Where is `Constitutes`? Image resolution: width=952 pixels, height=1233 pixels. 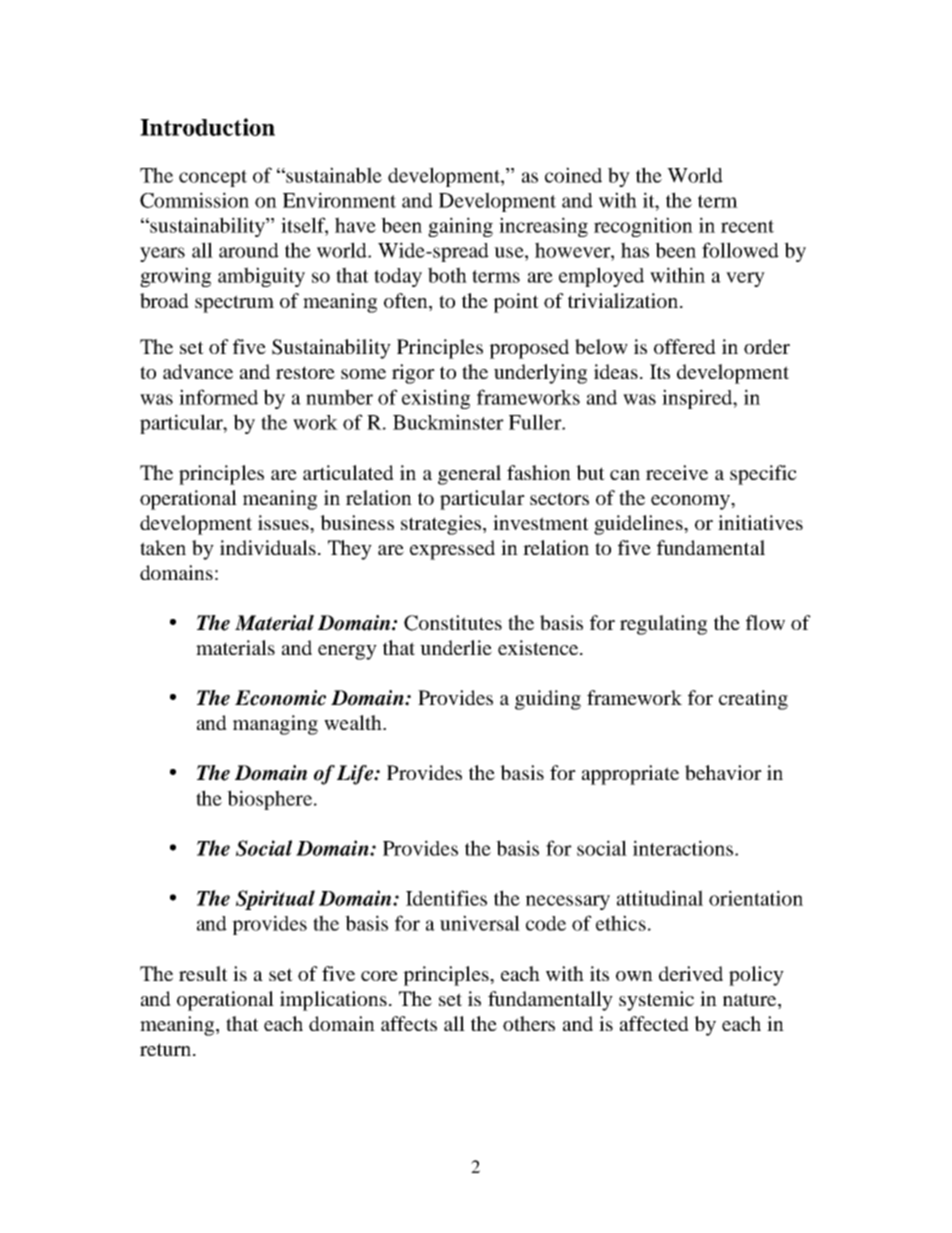 Constitutes is located at coordinates (453, 623).
